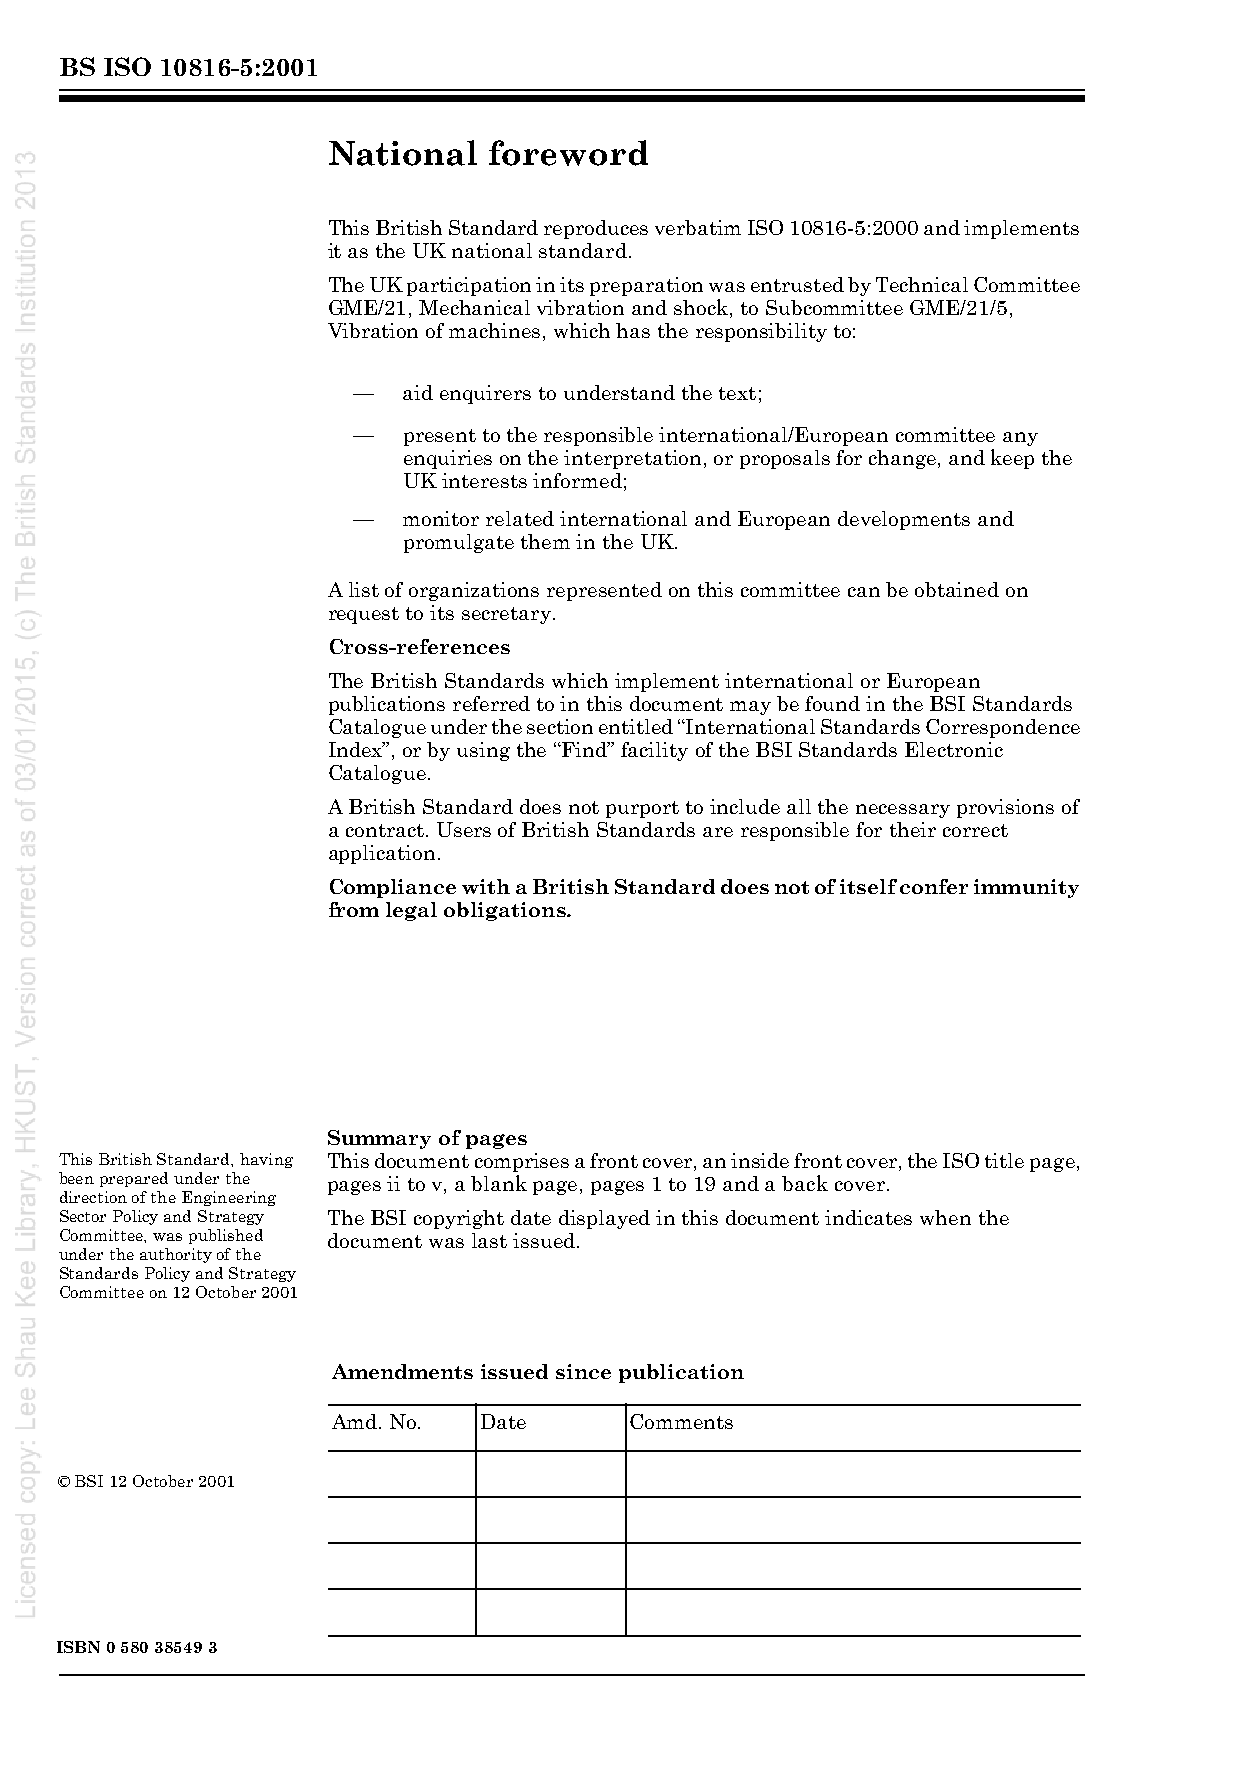 Image resolution: width=1251 pixels, height=1770 pixels. Describe the element at coordinates (568, 153) in the page. I see `foreword` at that location.
